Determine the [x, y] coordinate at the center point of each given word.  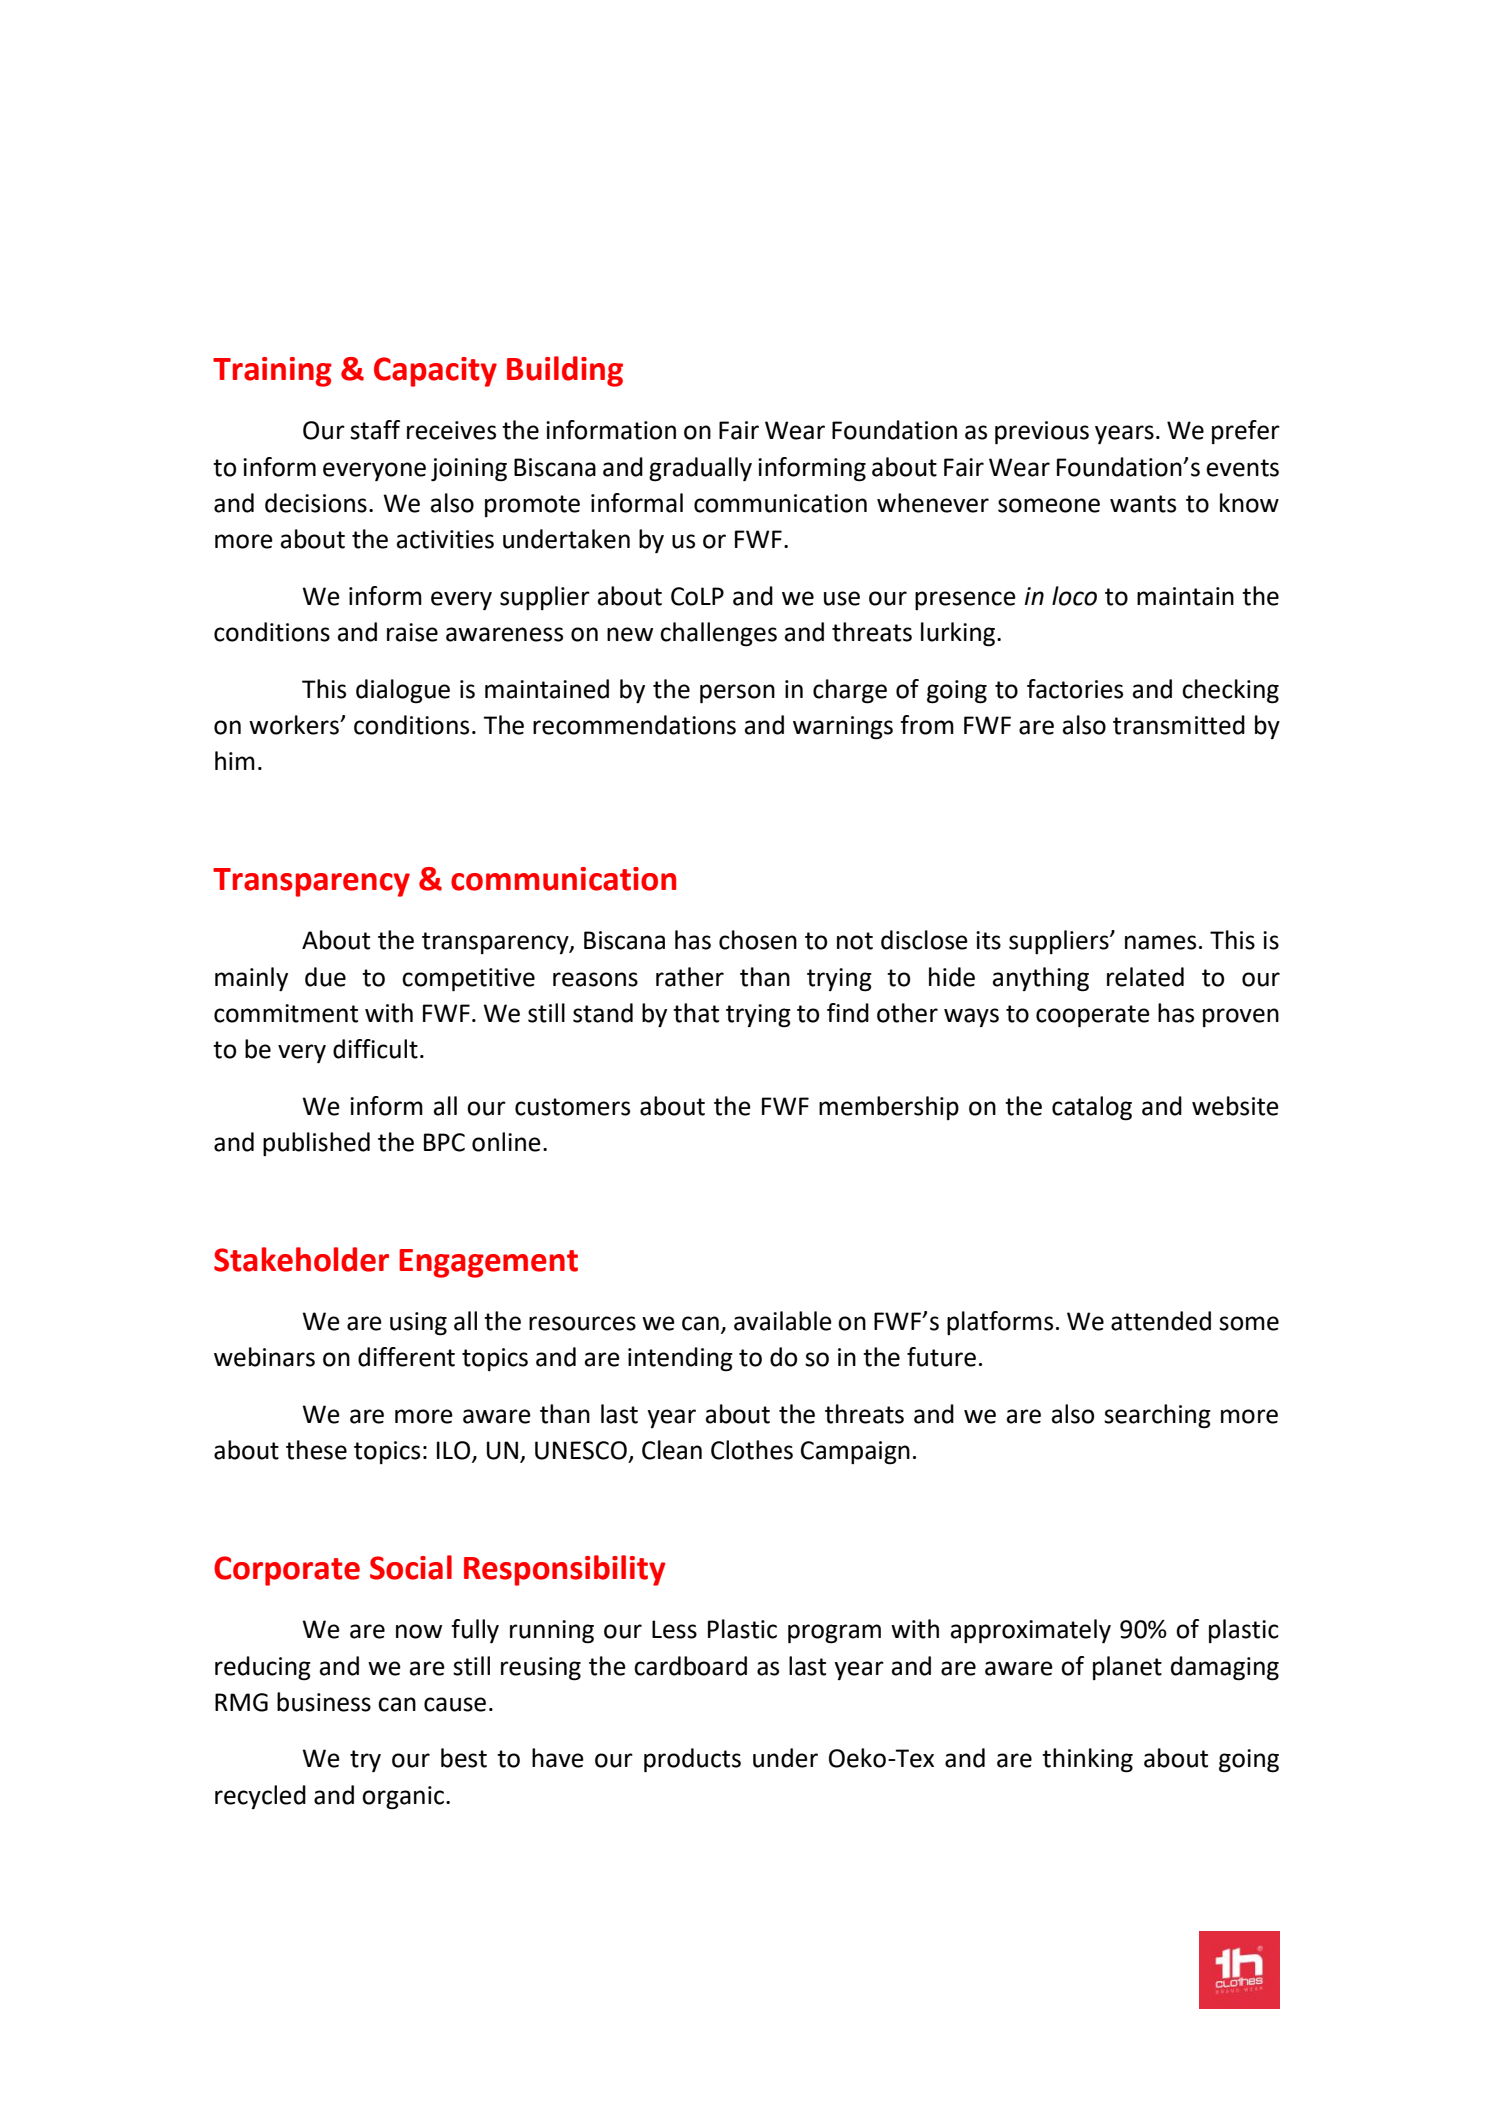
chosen [758, 940]
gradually [700, 469]
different [406, 1357]
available [783, 1321]
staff [375, 430]
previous [1042, 433]
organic [403, 1798]
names [1160, 942]
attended [1161, 1321]
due [325, 977]
